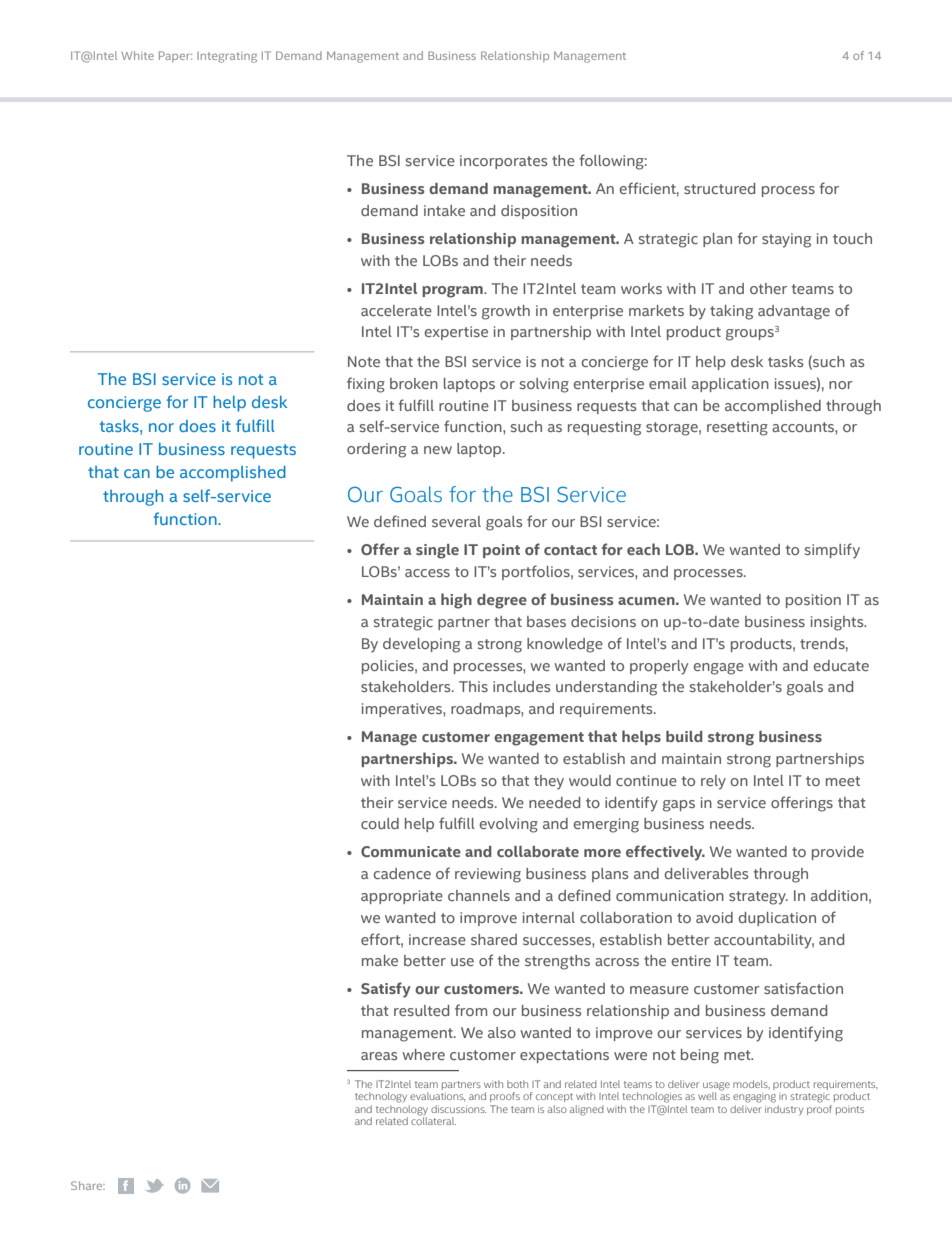 The width and height of the screenshot is (952, 1233). Describe the element at coordinates (227, 57) in the screenshot. I see `Integrating` at that location.
